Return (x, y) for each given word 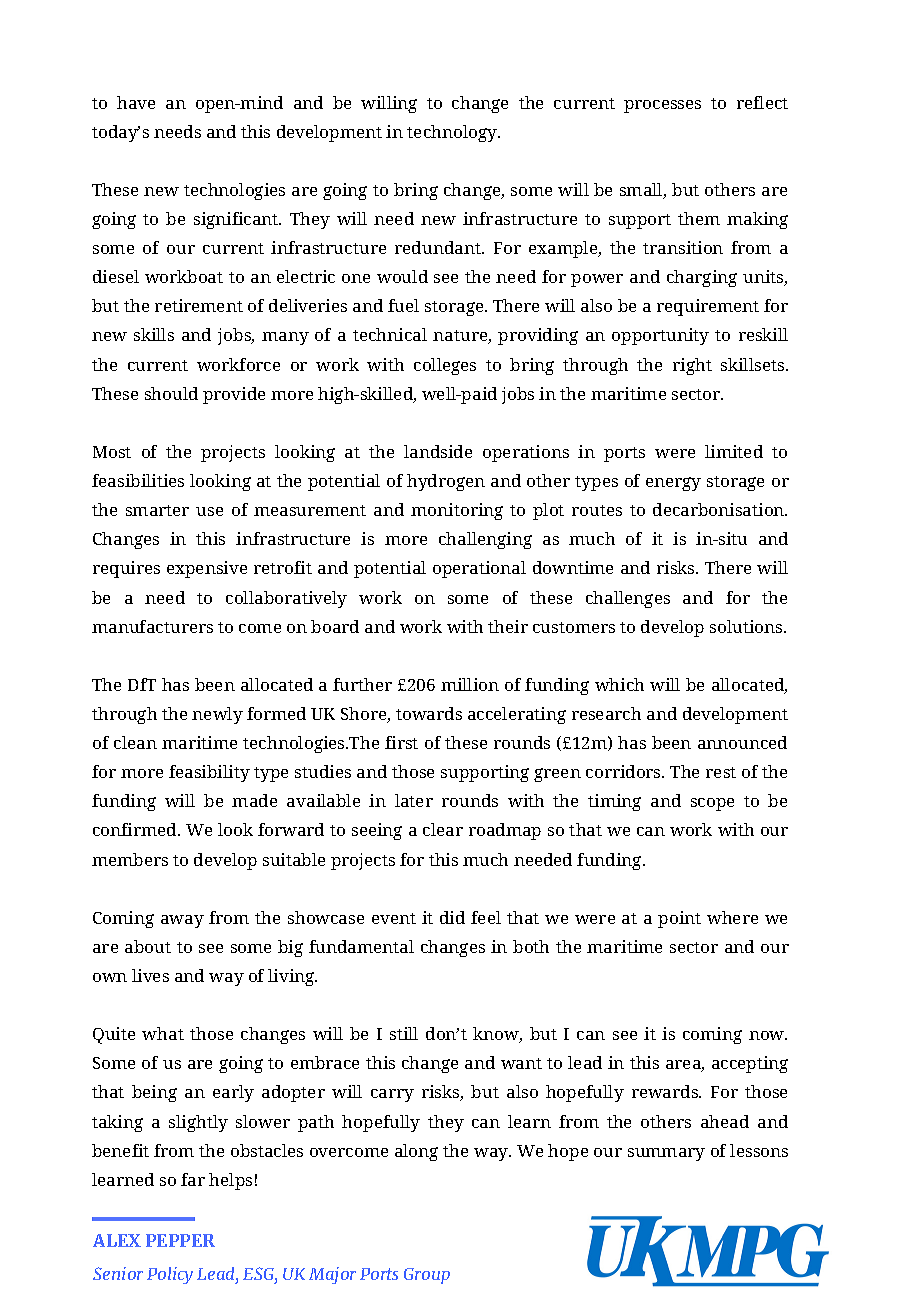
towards (429, 713)
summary (666, 1154)
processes (662, 106)
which (619, 684)
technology (453, 133)
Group (427, 1276)
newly (217, 715)
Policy (170, 1275)
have (136, 102)
